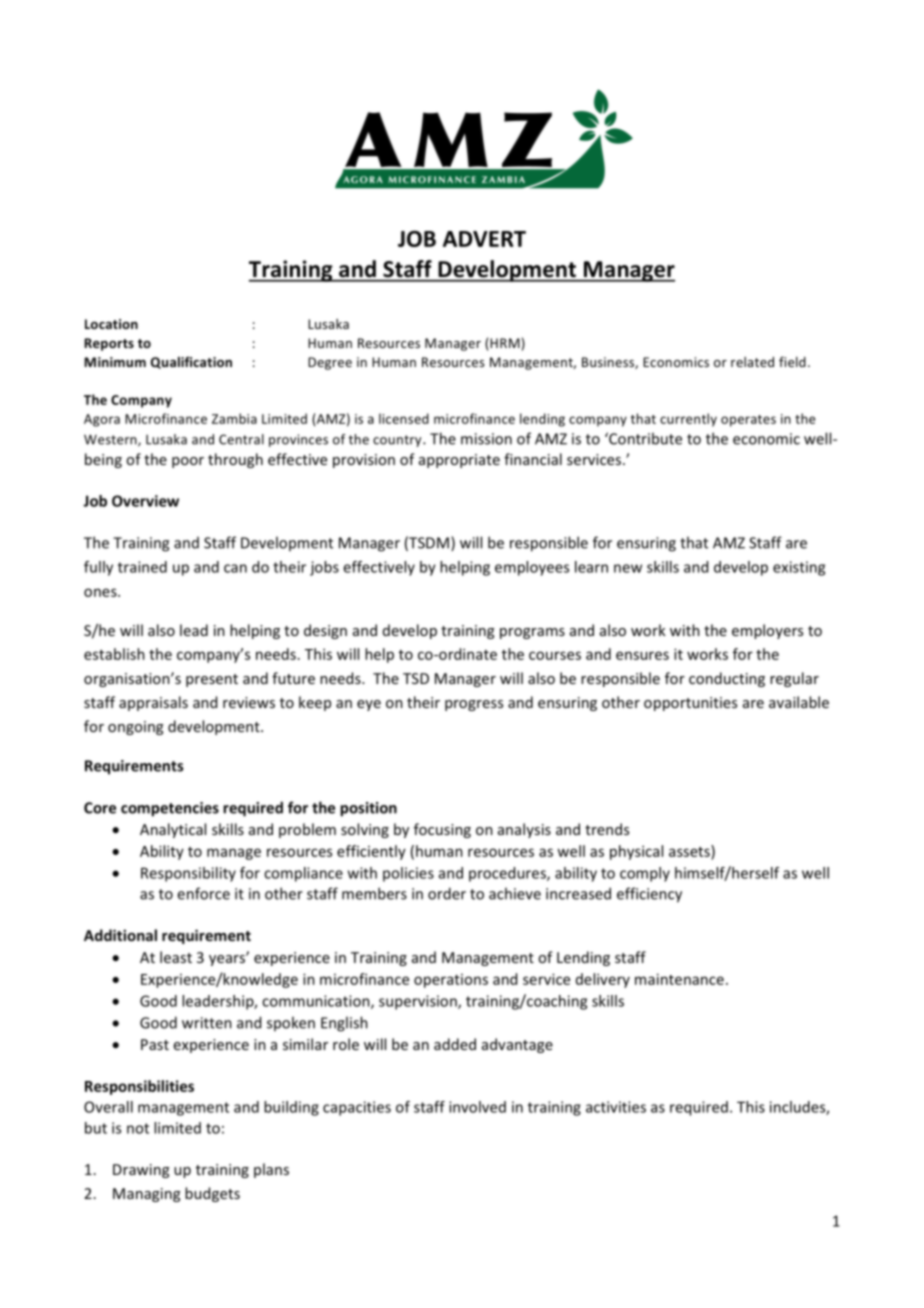 The height and width of the screenshot is (1308, 924). I want to click on Location, so click(111, 324).
